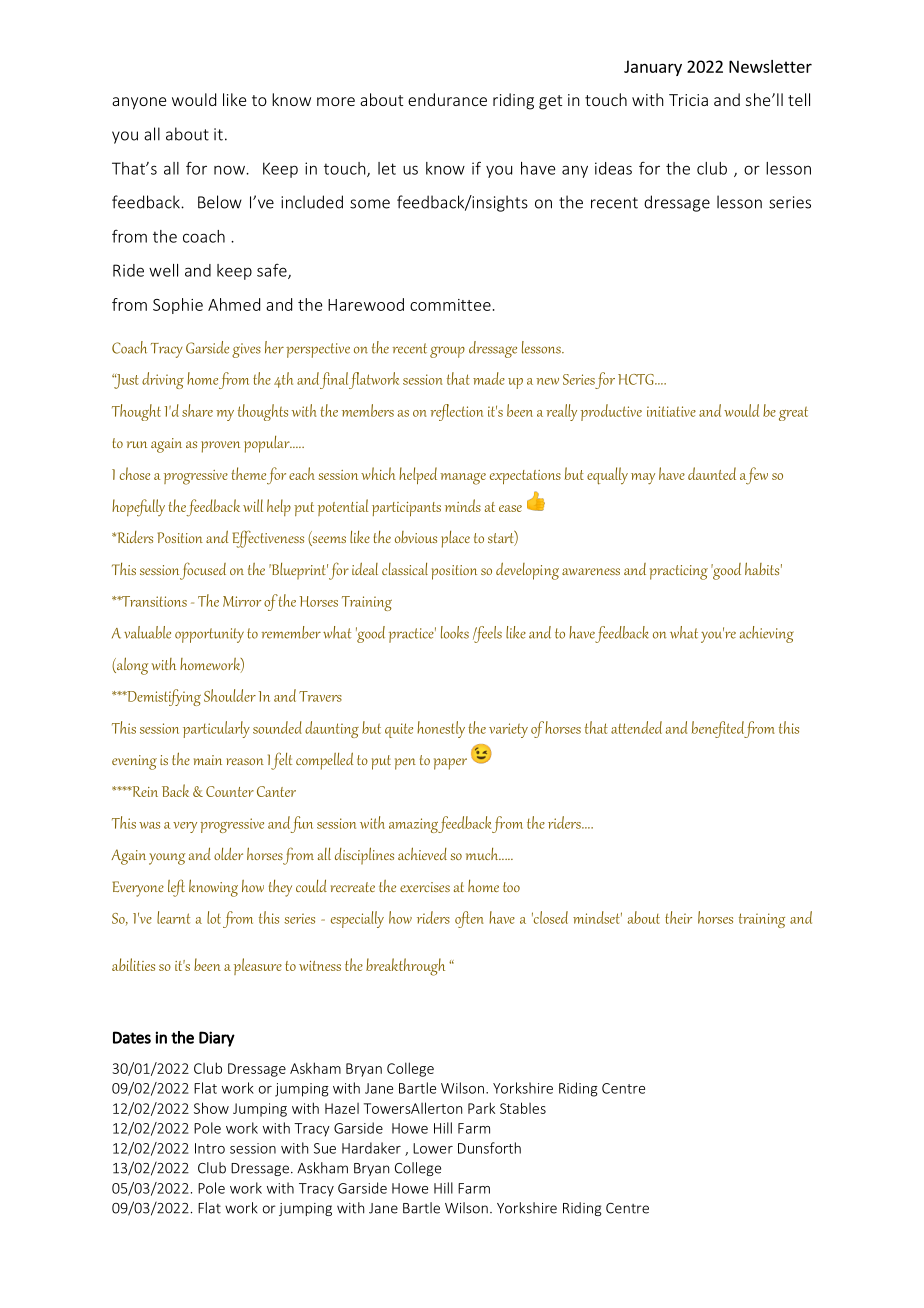 The image size is (924, 1308). What do you see at coordinates (209, 635) in the document?
I see `opportunity` at bounding box center [209, 635].
